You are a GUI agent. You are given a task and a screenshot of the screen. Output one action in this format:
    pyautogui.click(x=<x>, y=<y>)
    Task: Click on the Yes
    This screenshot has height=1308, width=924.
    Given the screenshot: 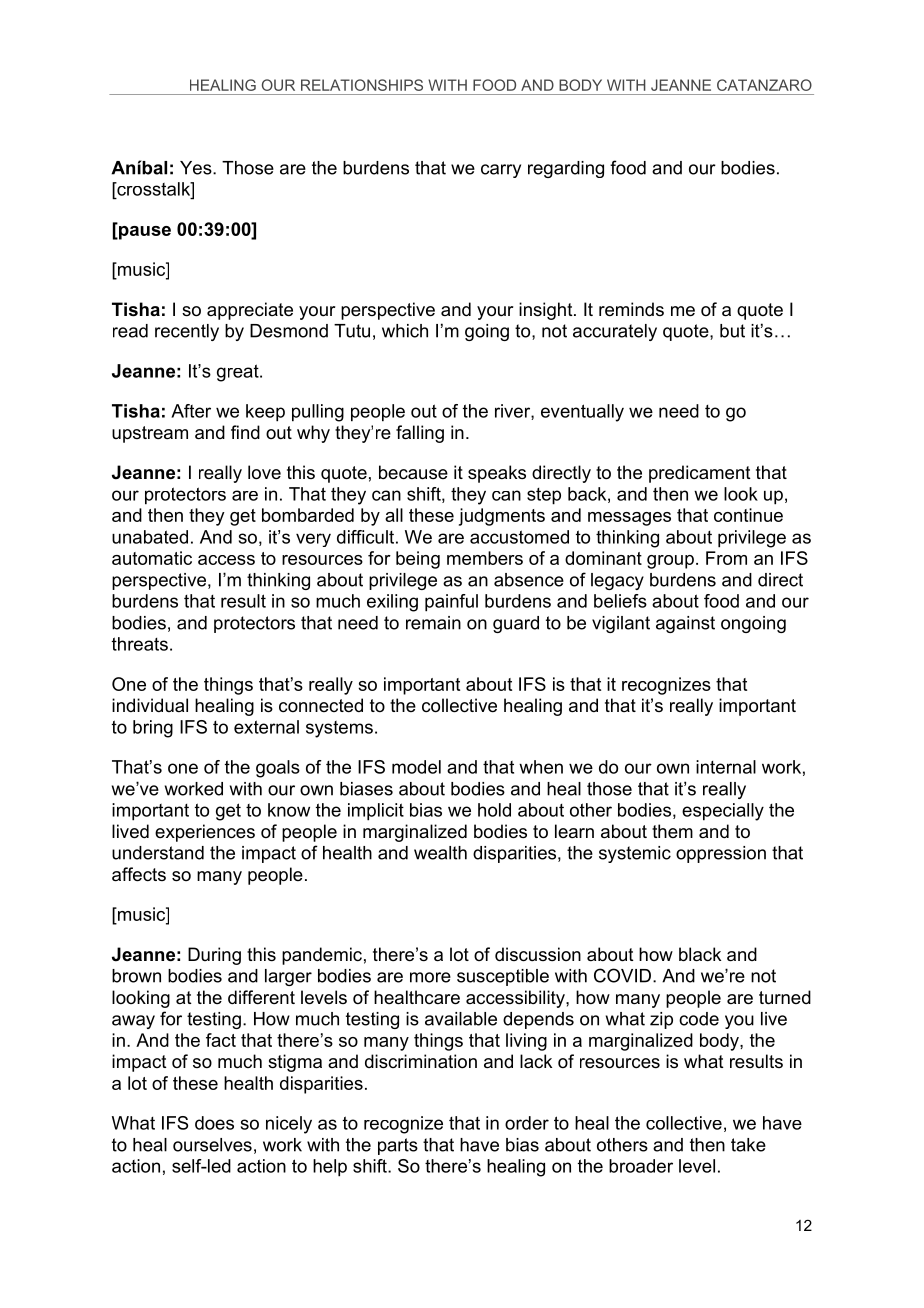 What is the action you would take?
    pyautogui.click(x=197, y=168)
